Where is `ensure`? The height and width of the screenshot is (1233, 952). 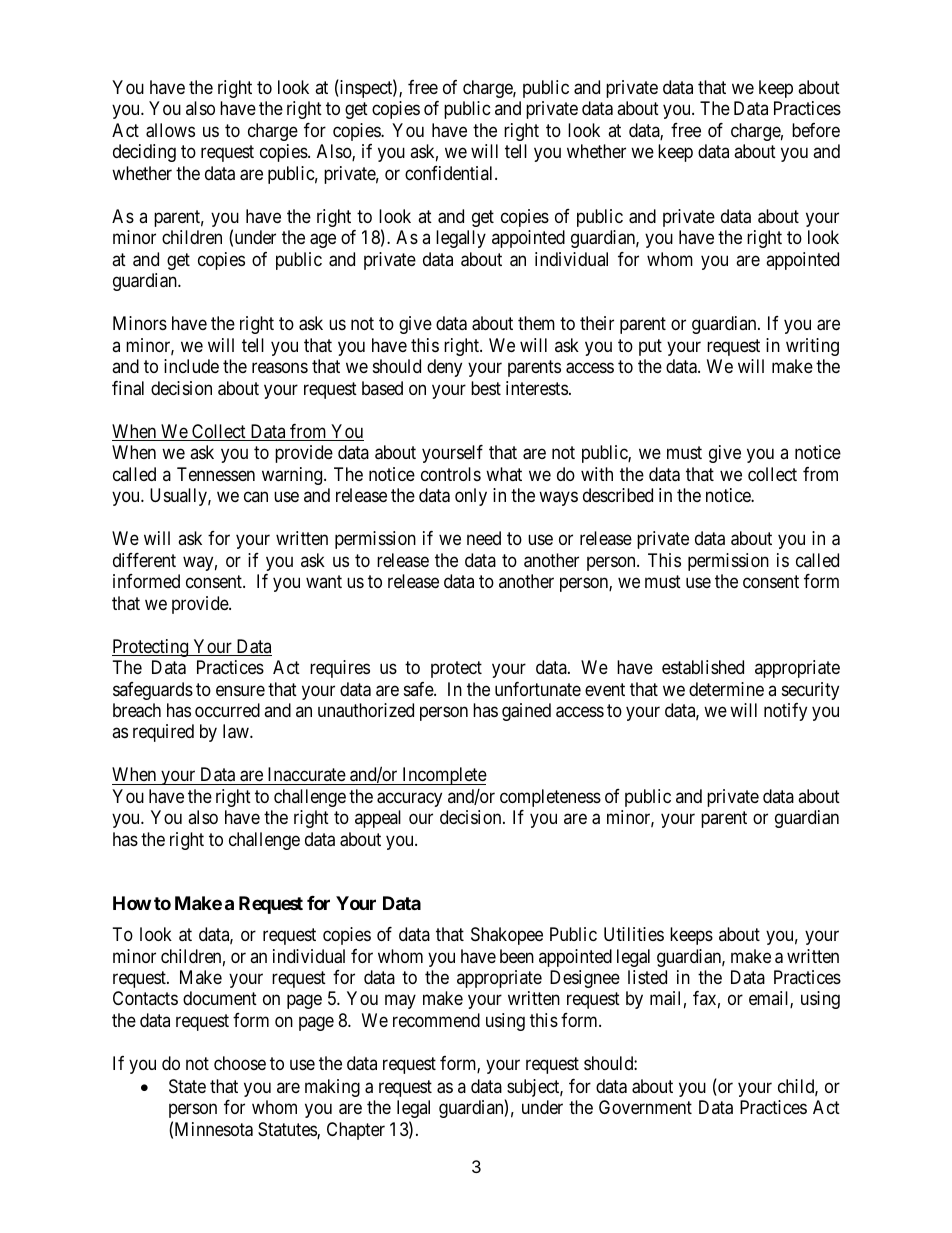 ensure is located at coordinates (240, 690).
